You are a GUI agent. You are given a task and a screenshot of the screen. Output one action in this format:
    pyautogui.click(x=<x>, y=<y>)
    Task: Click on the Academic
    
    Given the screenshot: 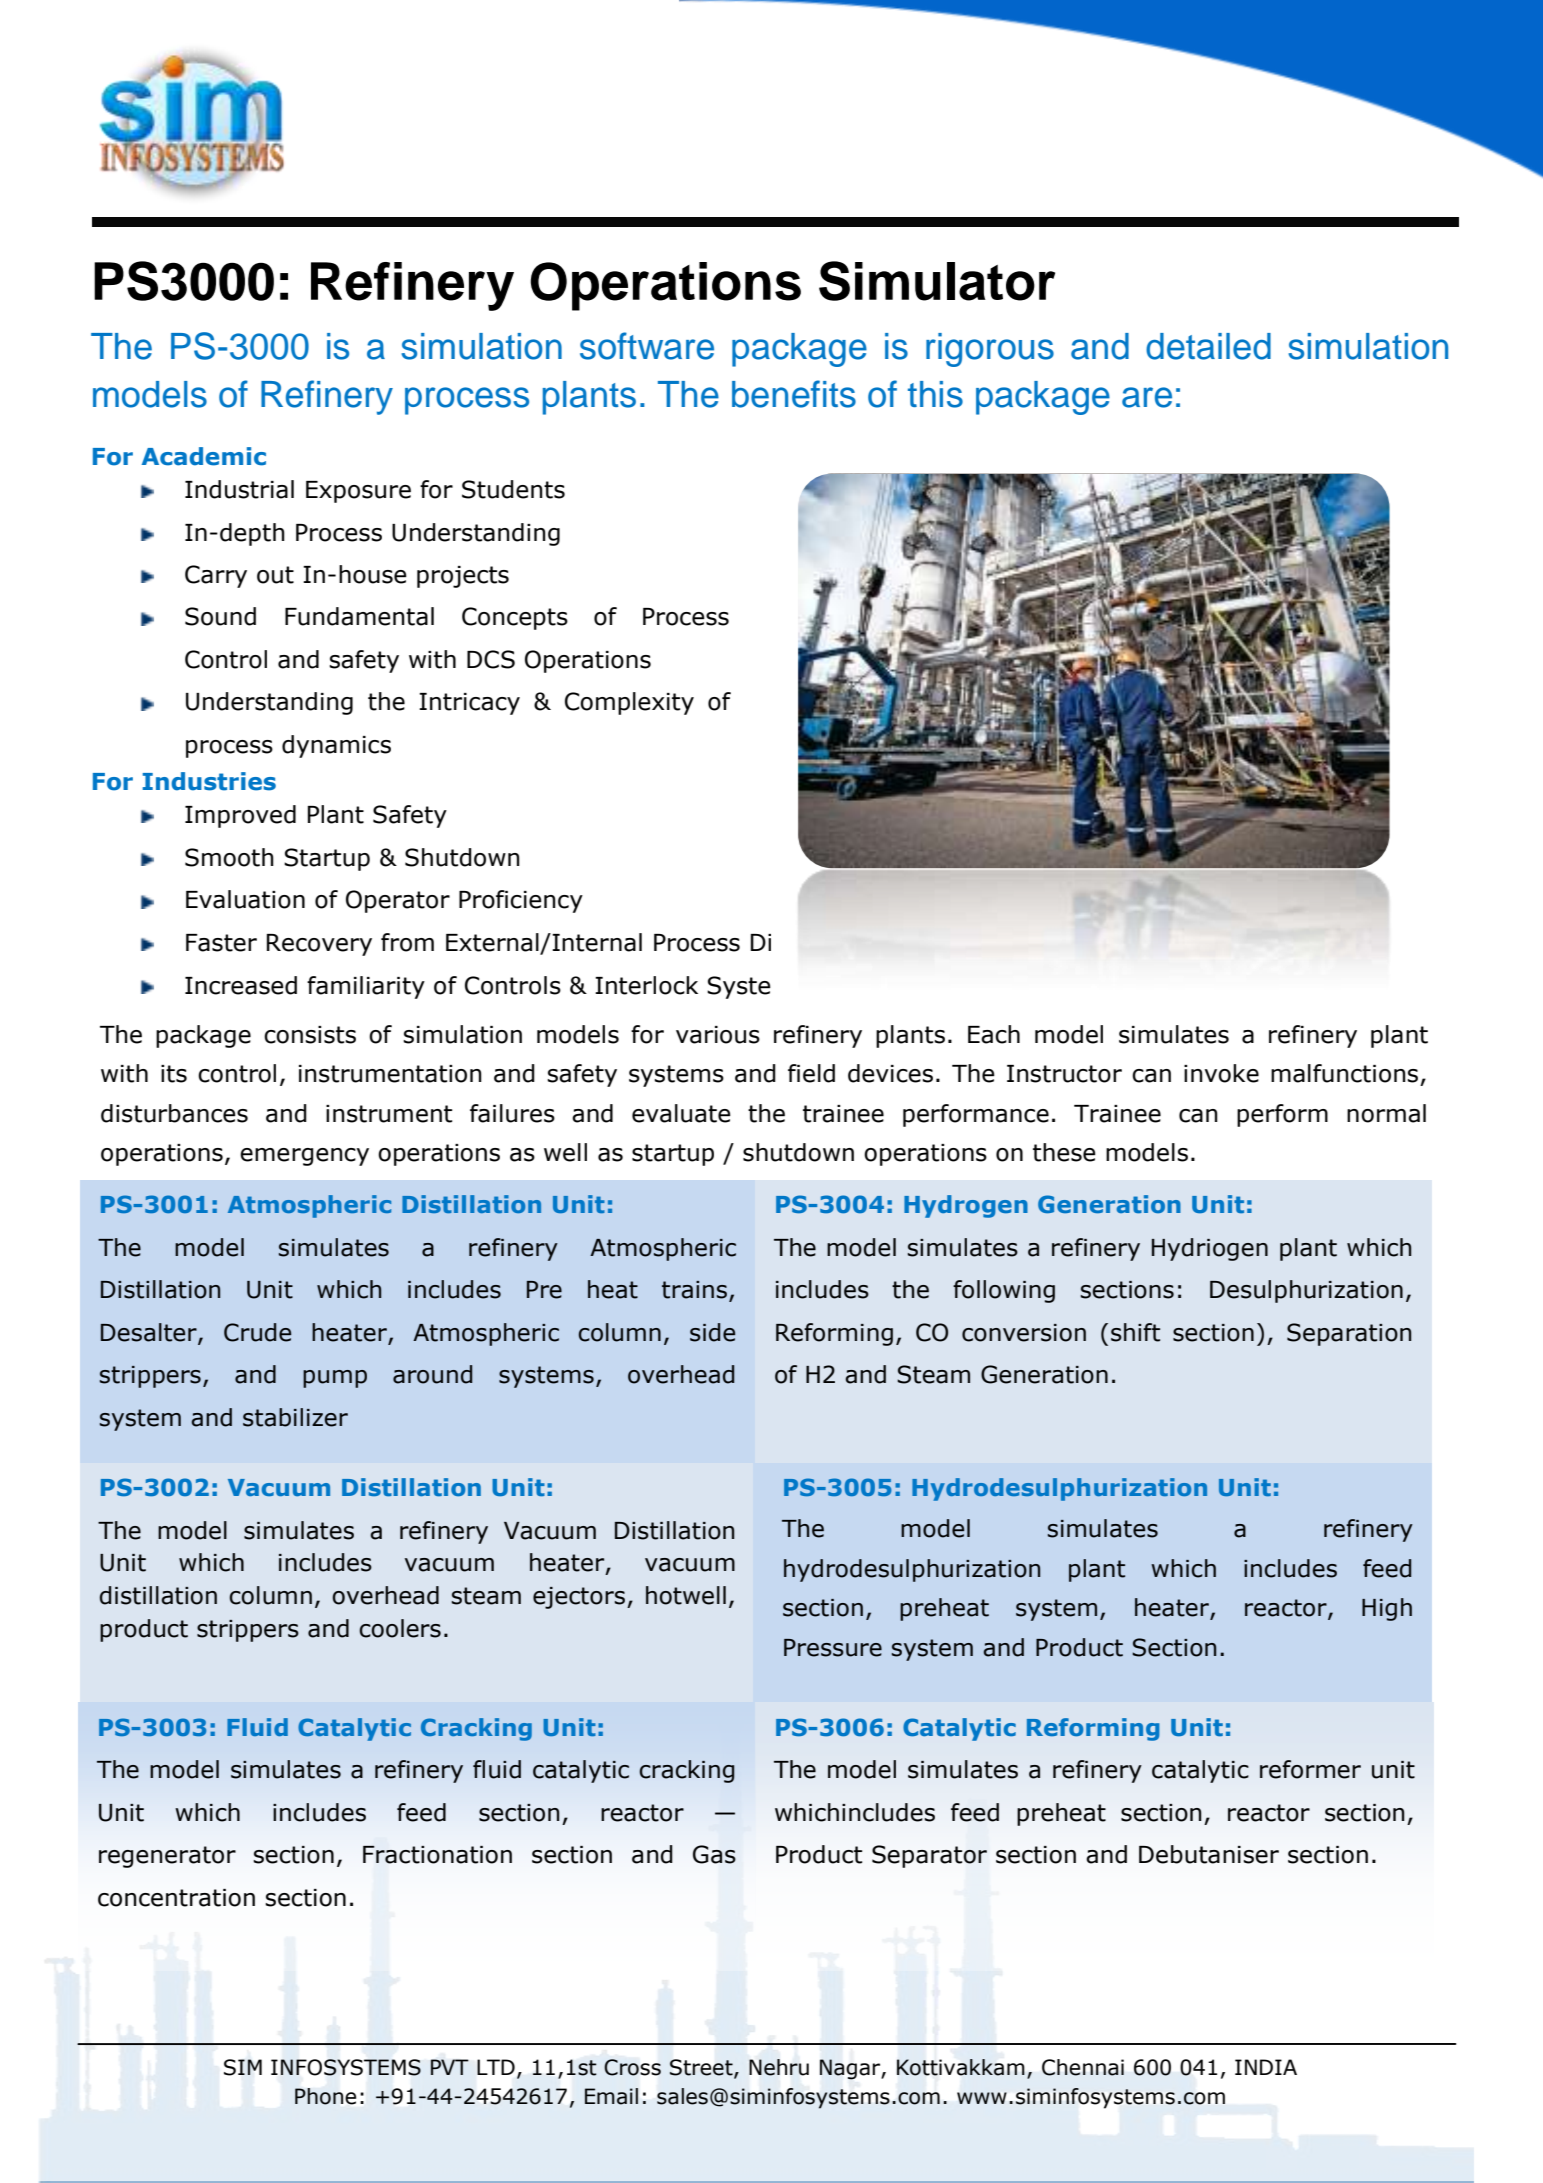 What is the action you would take?
    pyautogui.click(x=204, y=456)
